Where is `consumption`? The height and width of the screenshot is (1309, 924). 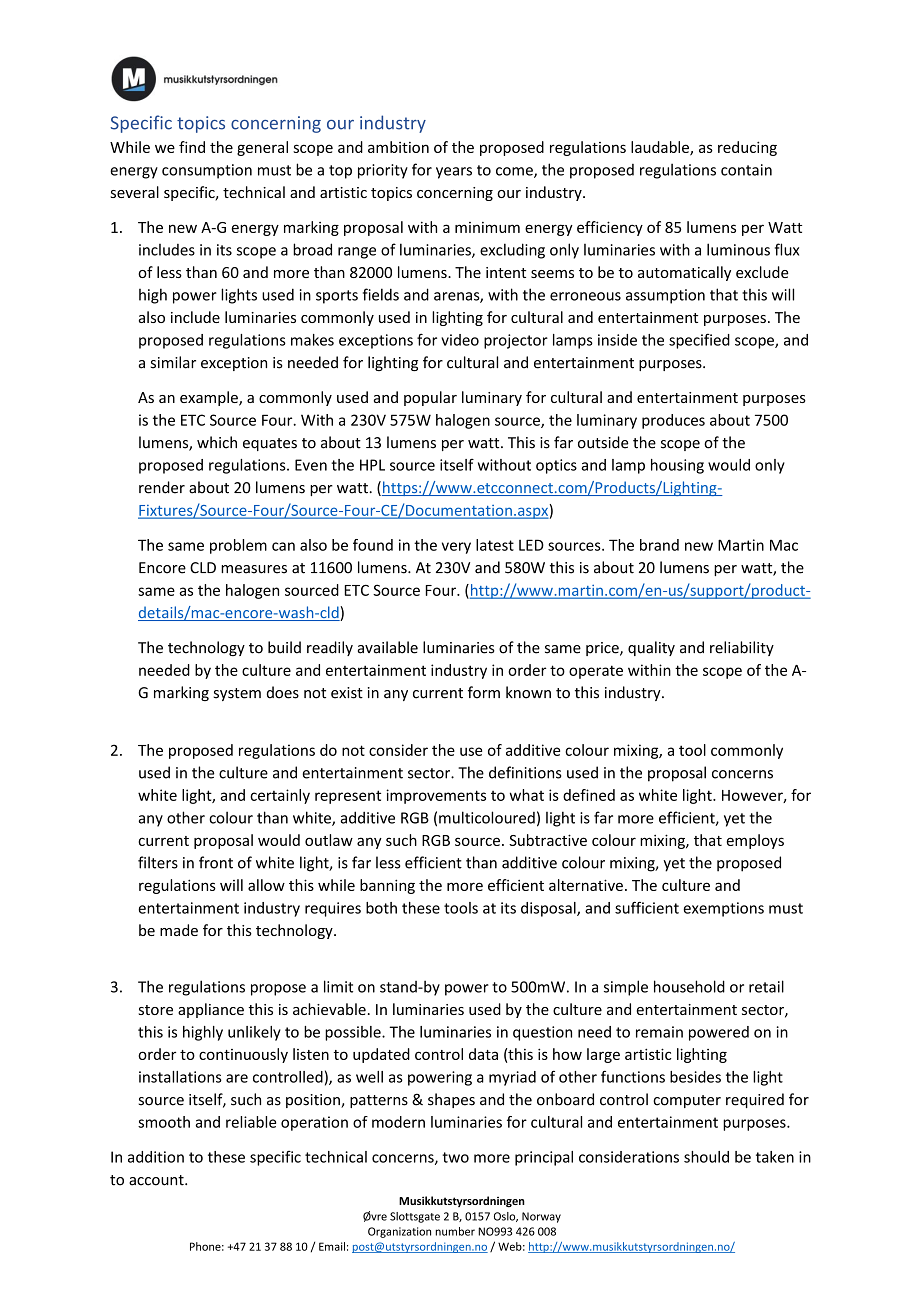 consumption is located at coordinates (207, 171).
